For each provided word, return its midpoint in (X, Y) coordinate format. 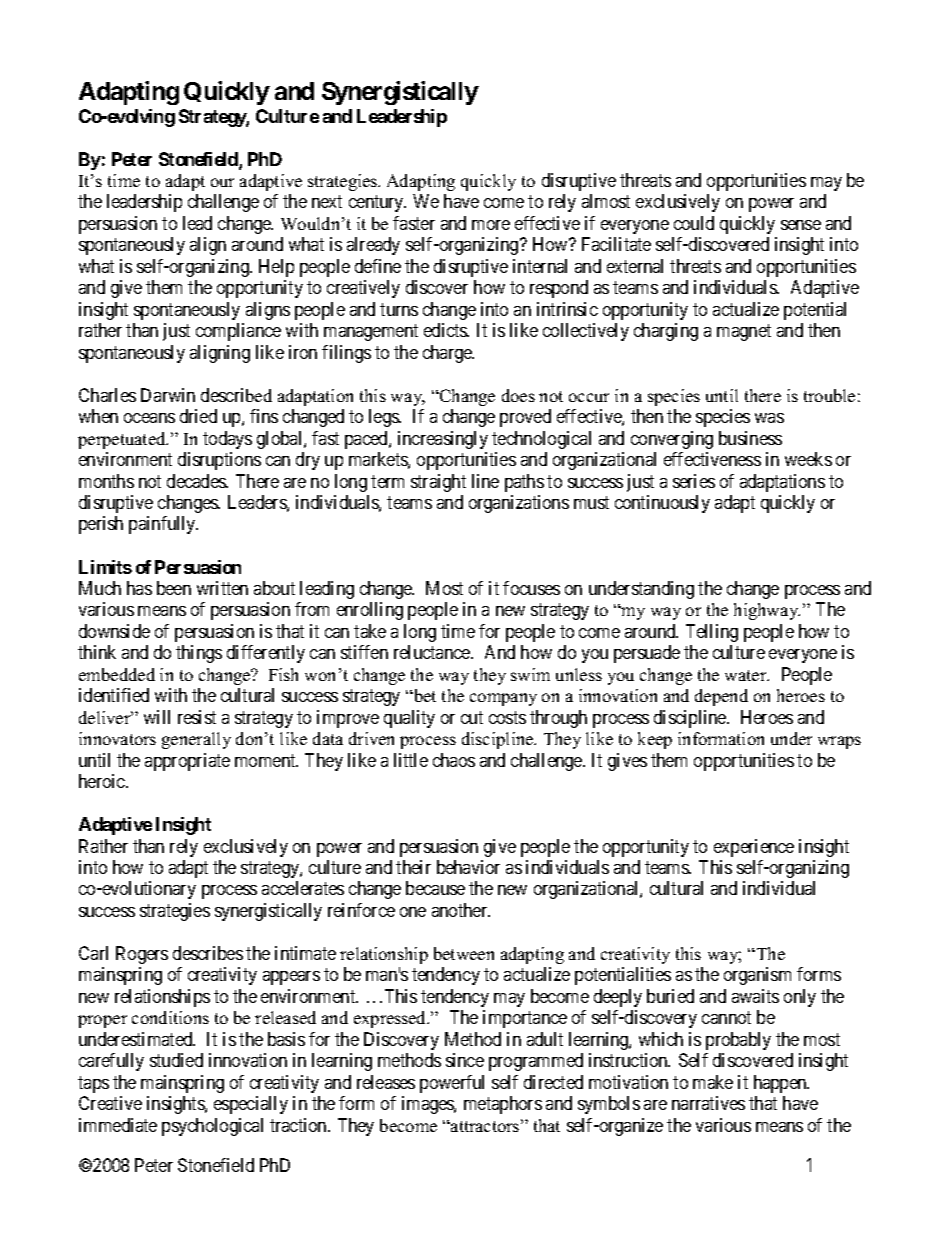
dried (198, 416)
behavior (468, 867)
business (750, 438)
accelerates (303, 888)
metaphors (503, 1105)
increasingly (443, 440)
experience (754, 848)
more (491, 225)
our (222, 182)
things (199, 654)
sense (801, 225)
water (747, 675)
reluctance (433, 652)
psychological (212, 1127)
